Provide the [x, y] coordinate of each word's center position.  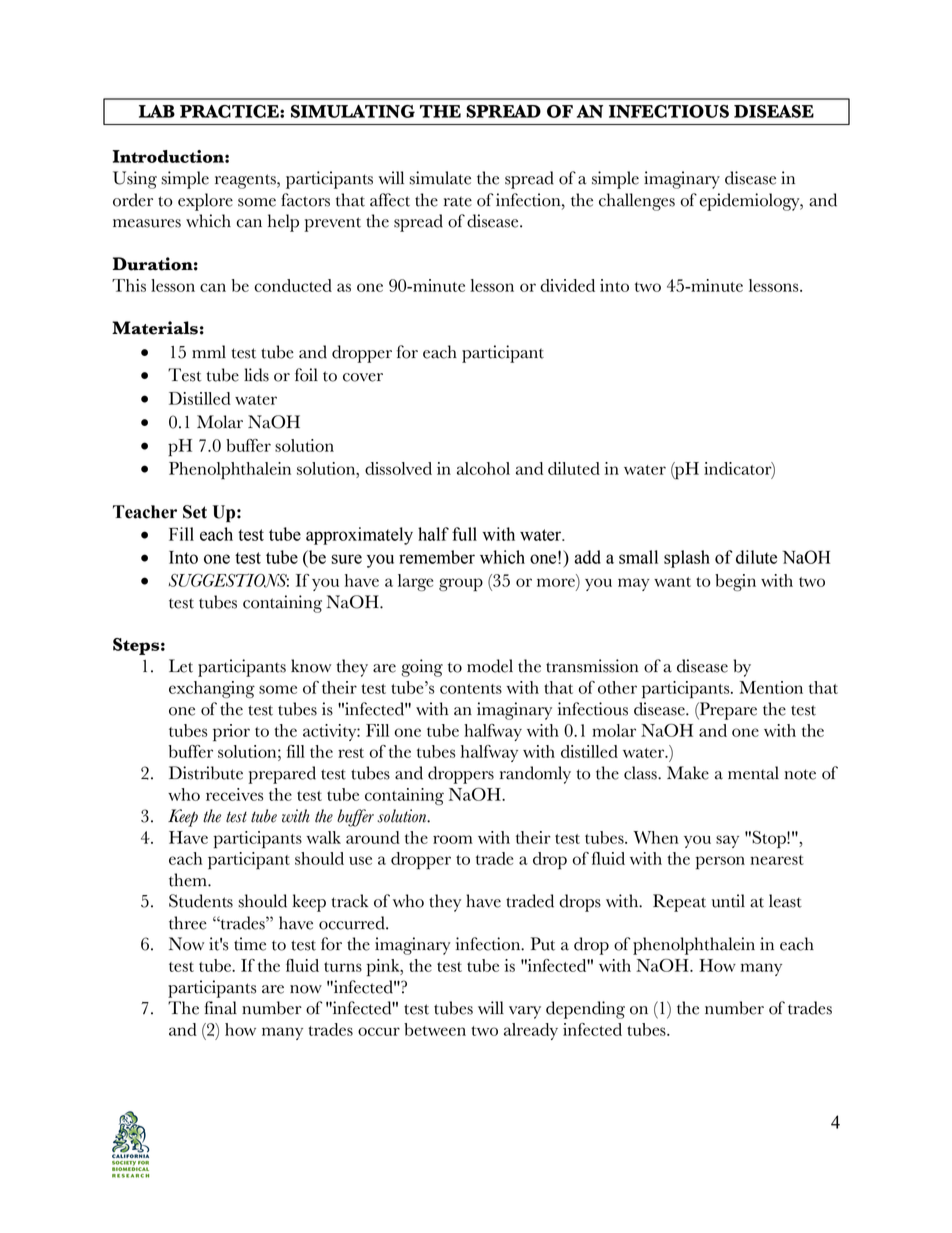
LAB [157, 111]
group [461, 585]
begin [735, 582]
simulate [440, 178]
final [220, 1008]
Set [195, 512]
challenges [637, 202]
